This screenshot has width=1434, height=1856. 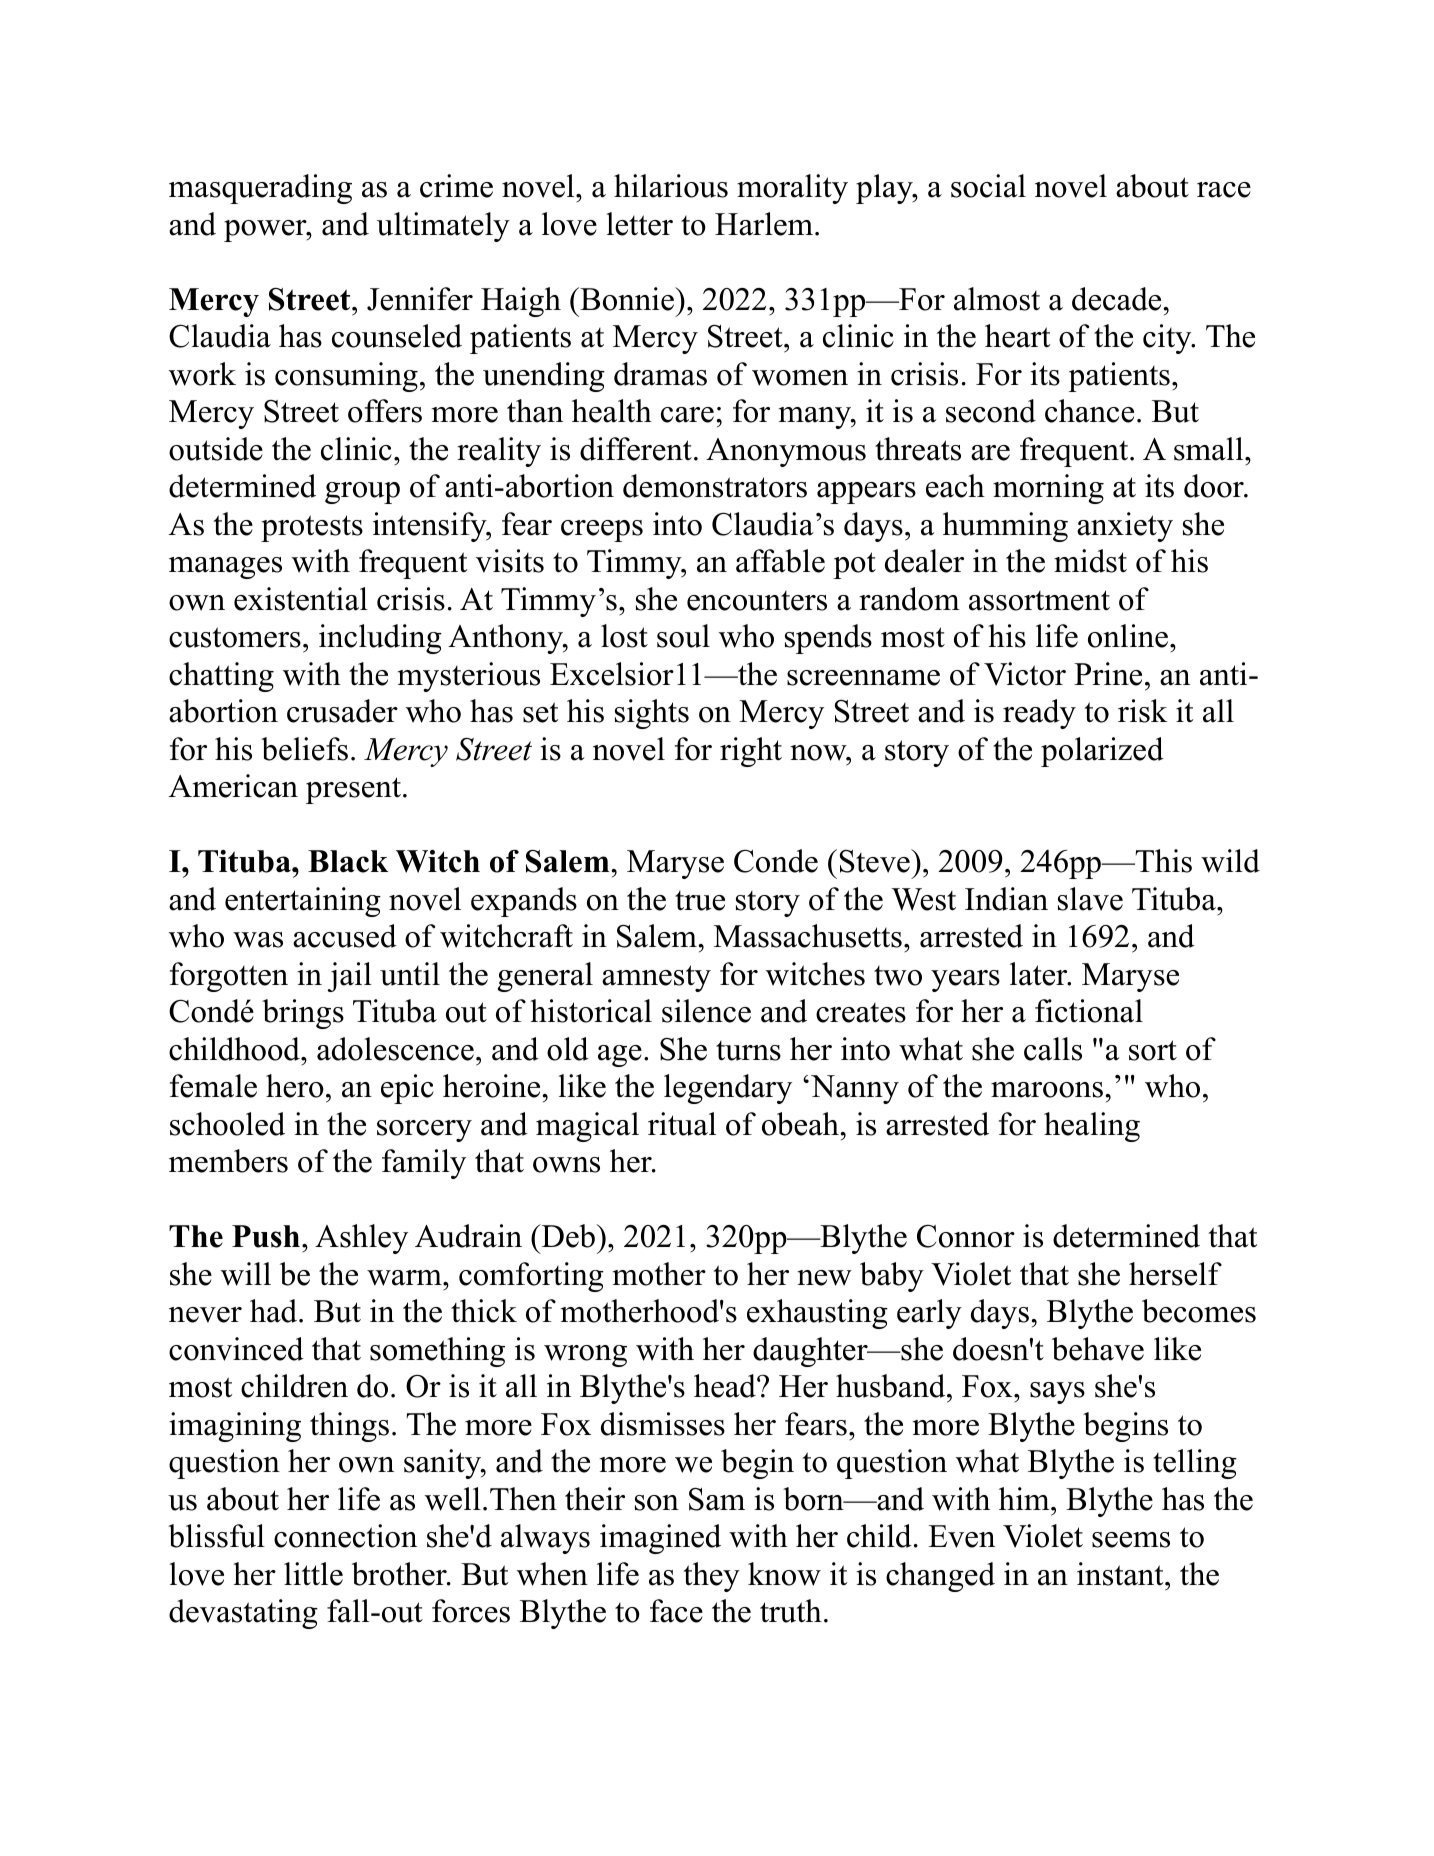 I want to click on masquerading, so click(x=260, y=189).
